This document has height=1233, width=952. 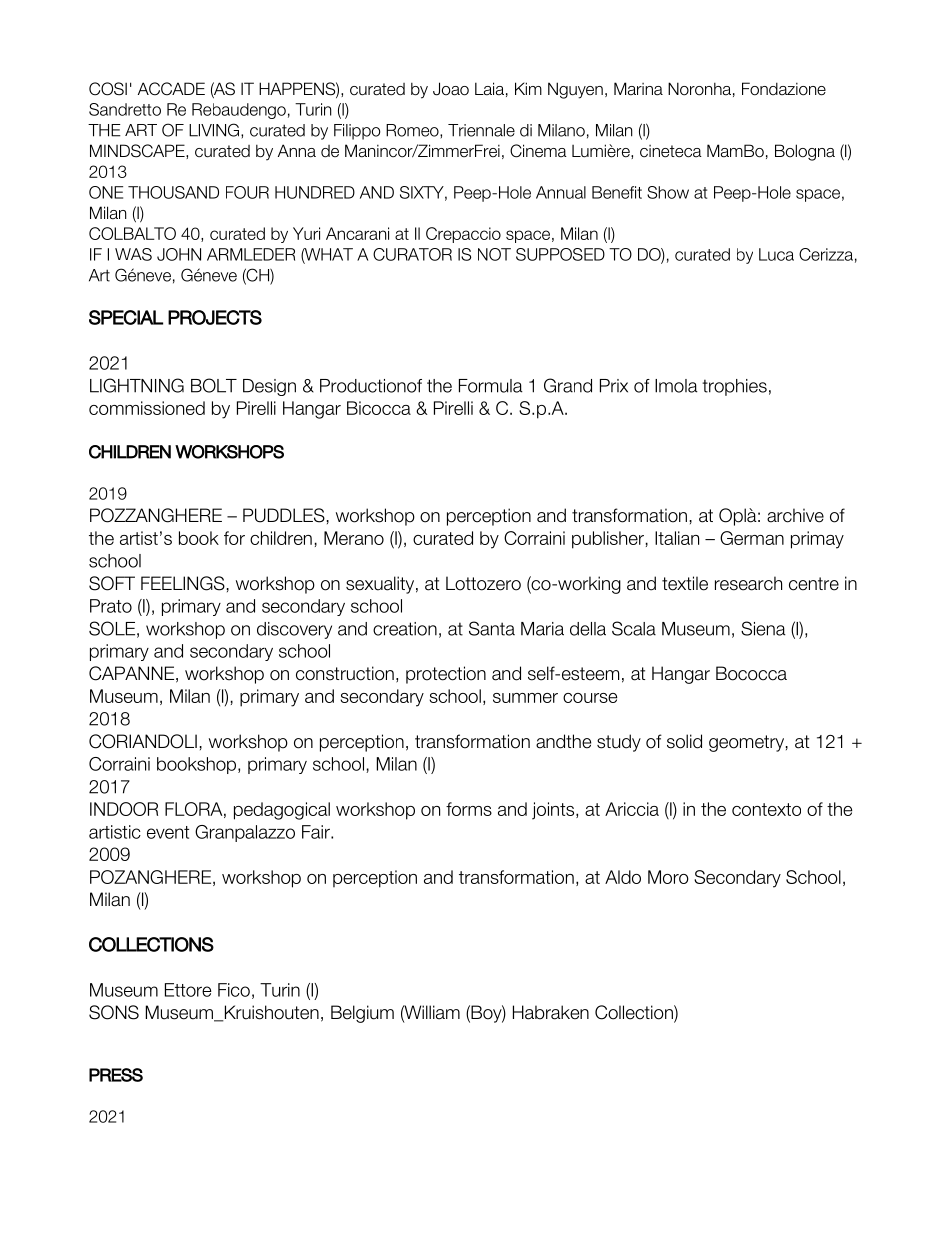 I want to click on Santa, so click(x=492, y=628).
